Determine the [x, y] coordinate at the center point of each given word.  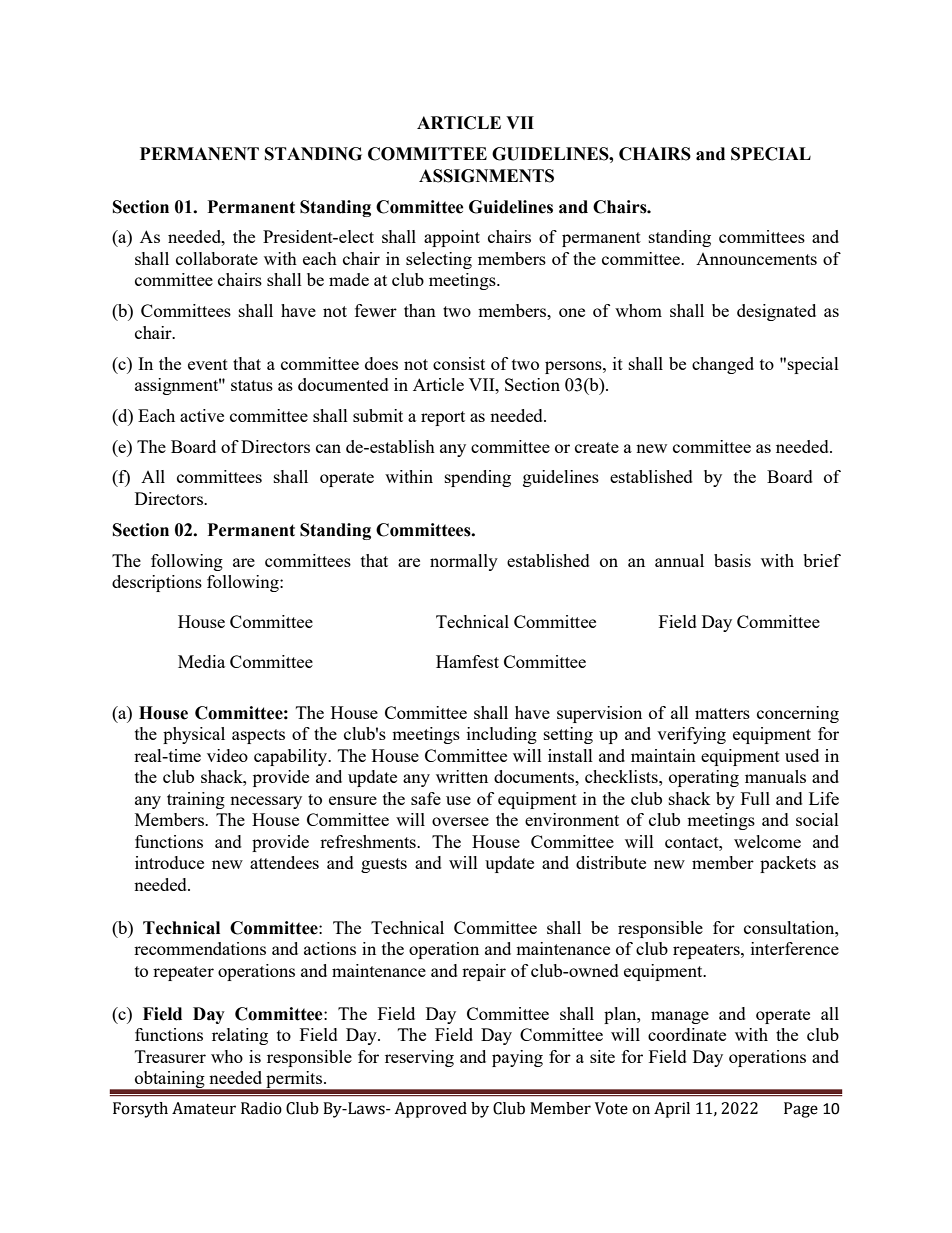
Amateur [204, 1108]
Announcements [756, 259]
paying [517, 1058]
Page [801, 1110]
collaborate [217, 258]
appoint [452, 238]
